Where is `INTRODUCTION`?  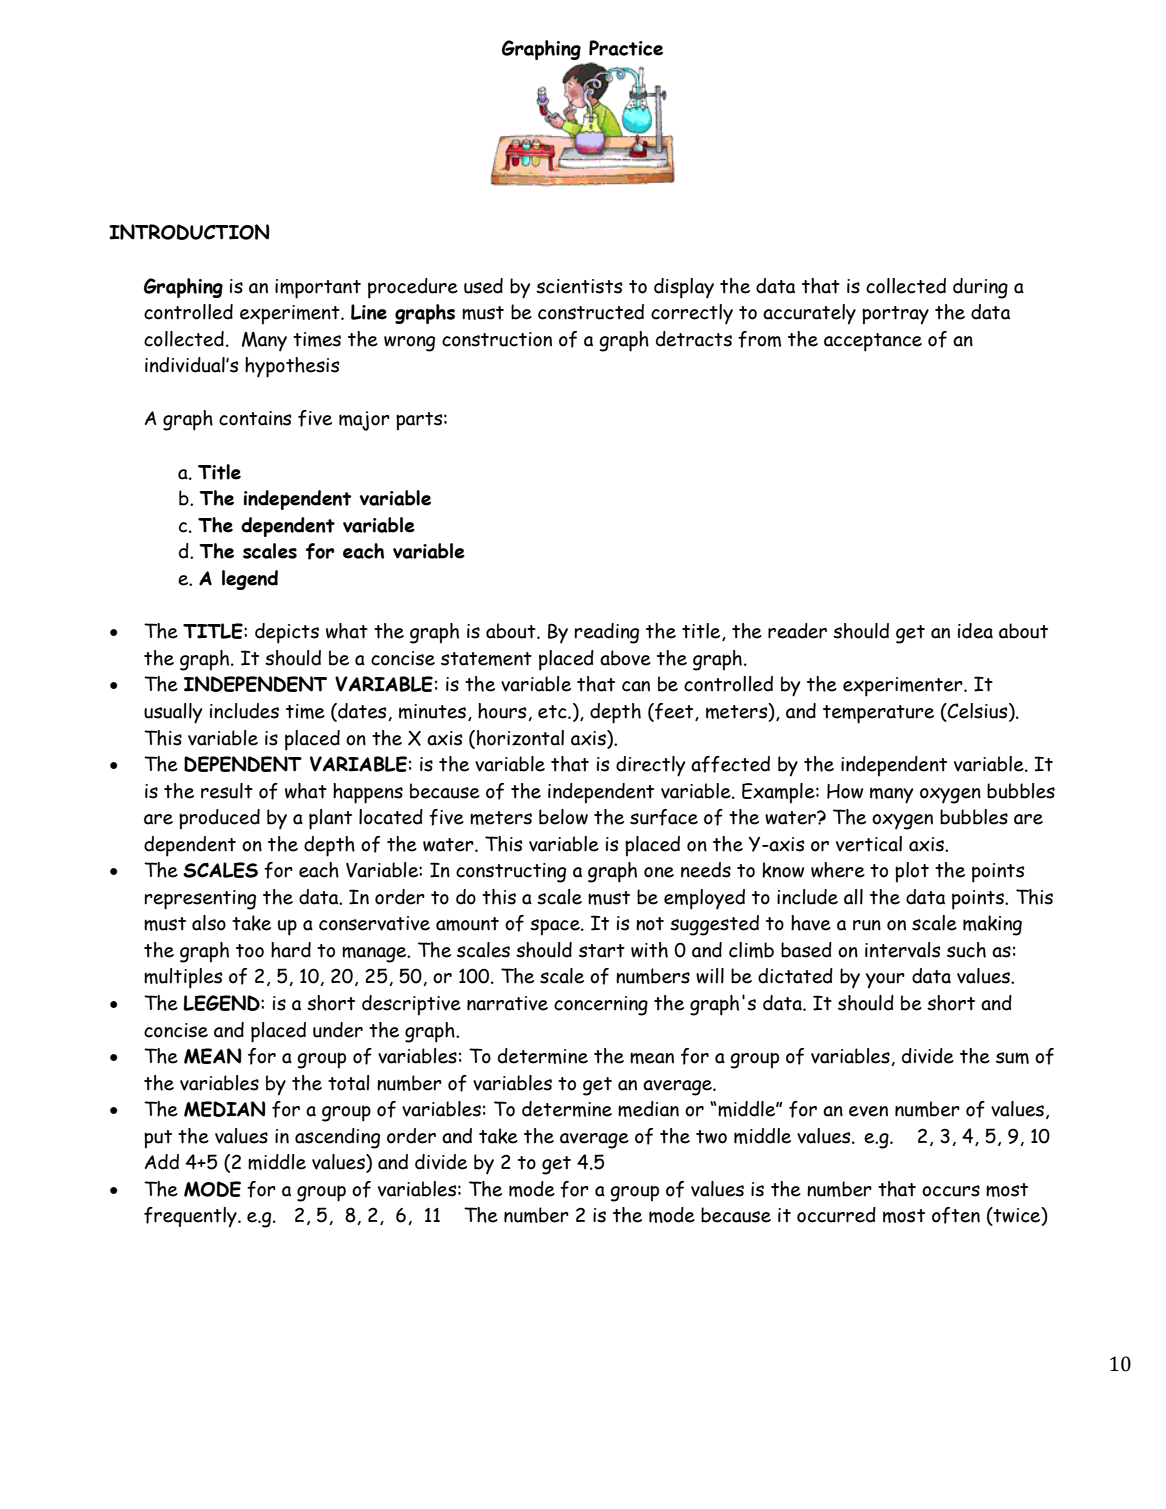 INTRODUCTION is located at coordinates (189, 232).
